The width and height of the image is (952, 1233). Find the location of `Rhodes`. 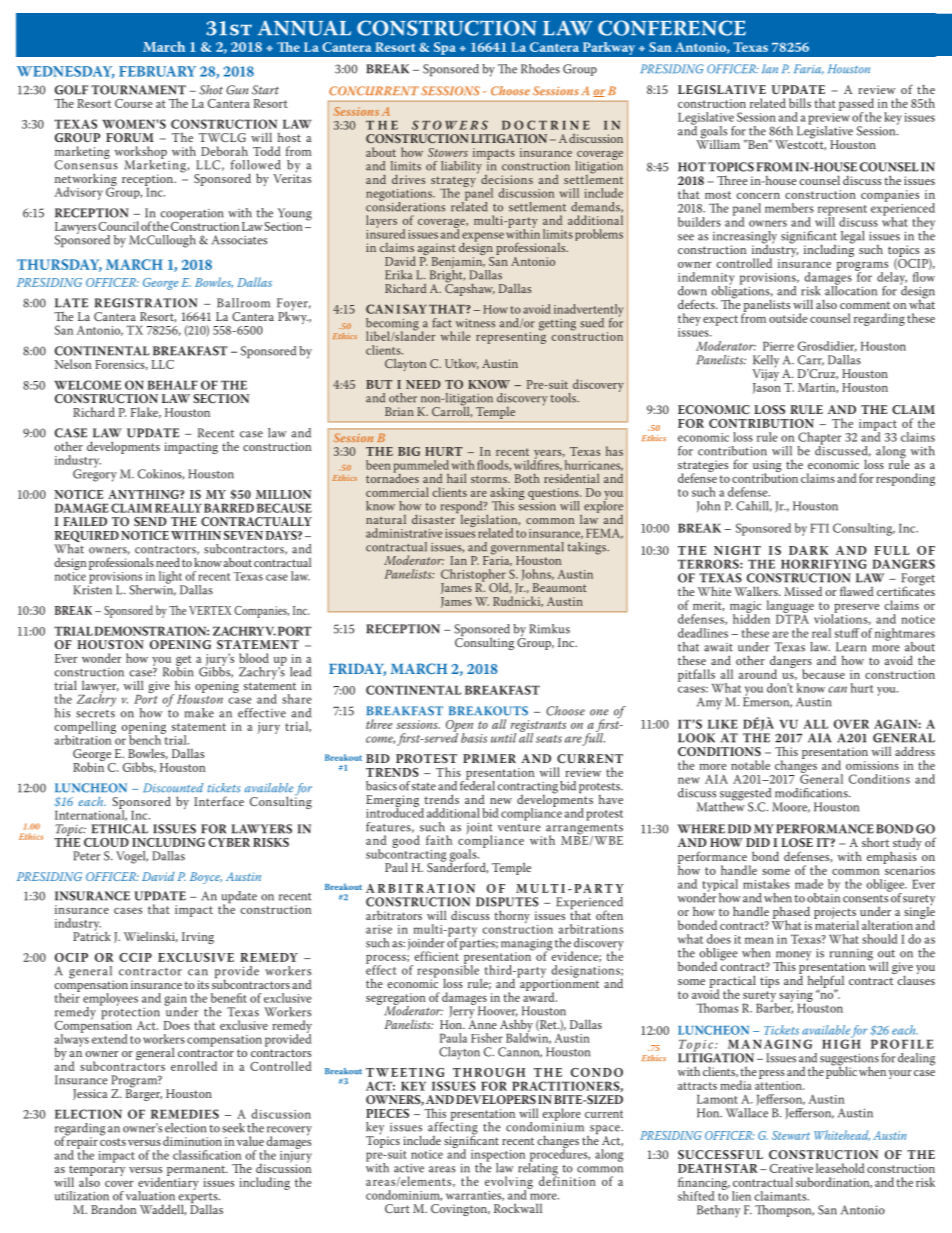

Rhodes is located at coordinates (540, 69).
